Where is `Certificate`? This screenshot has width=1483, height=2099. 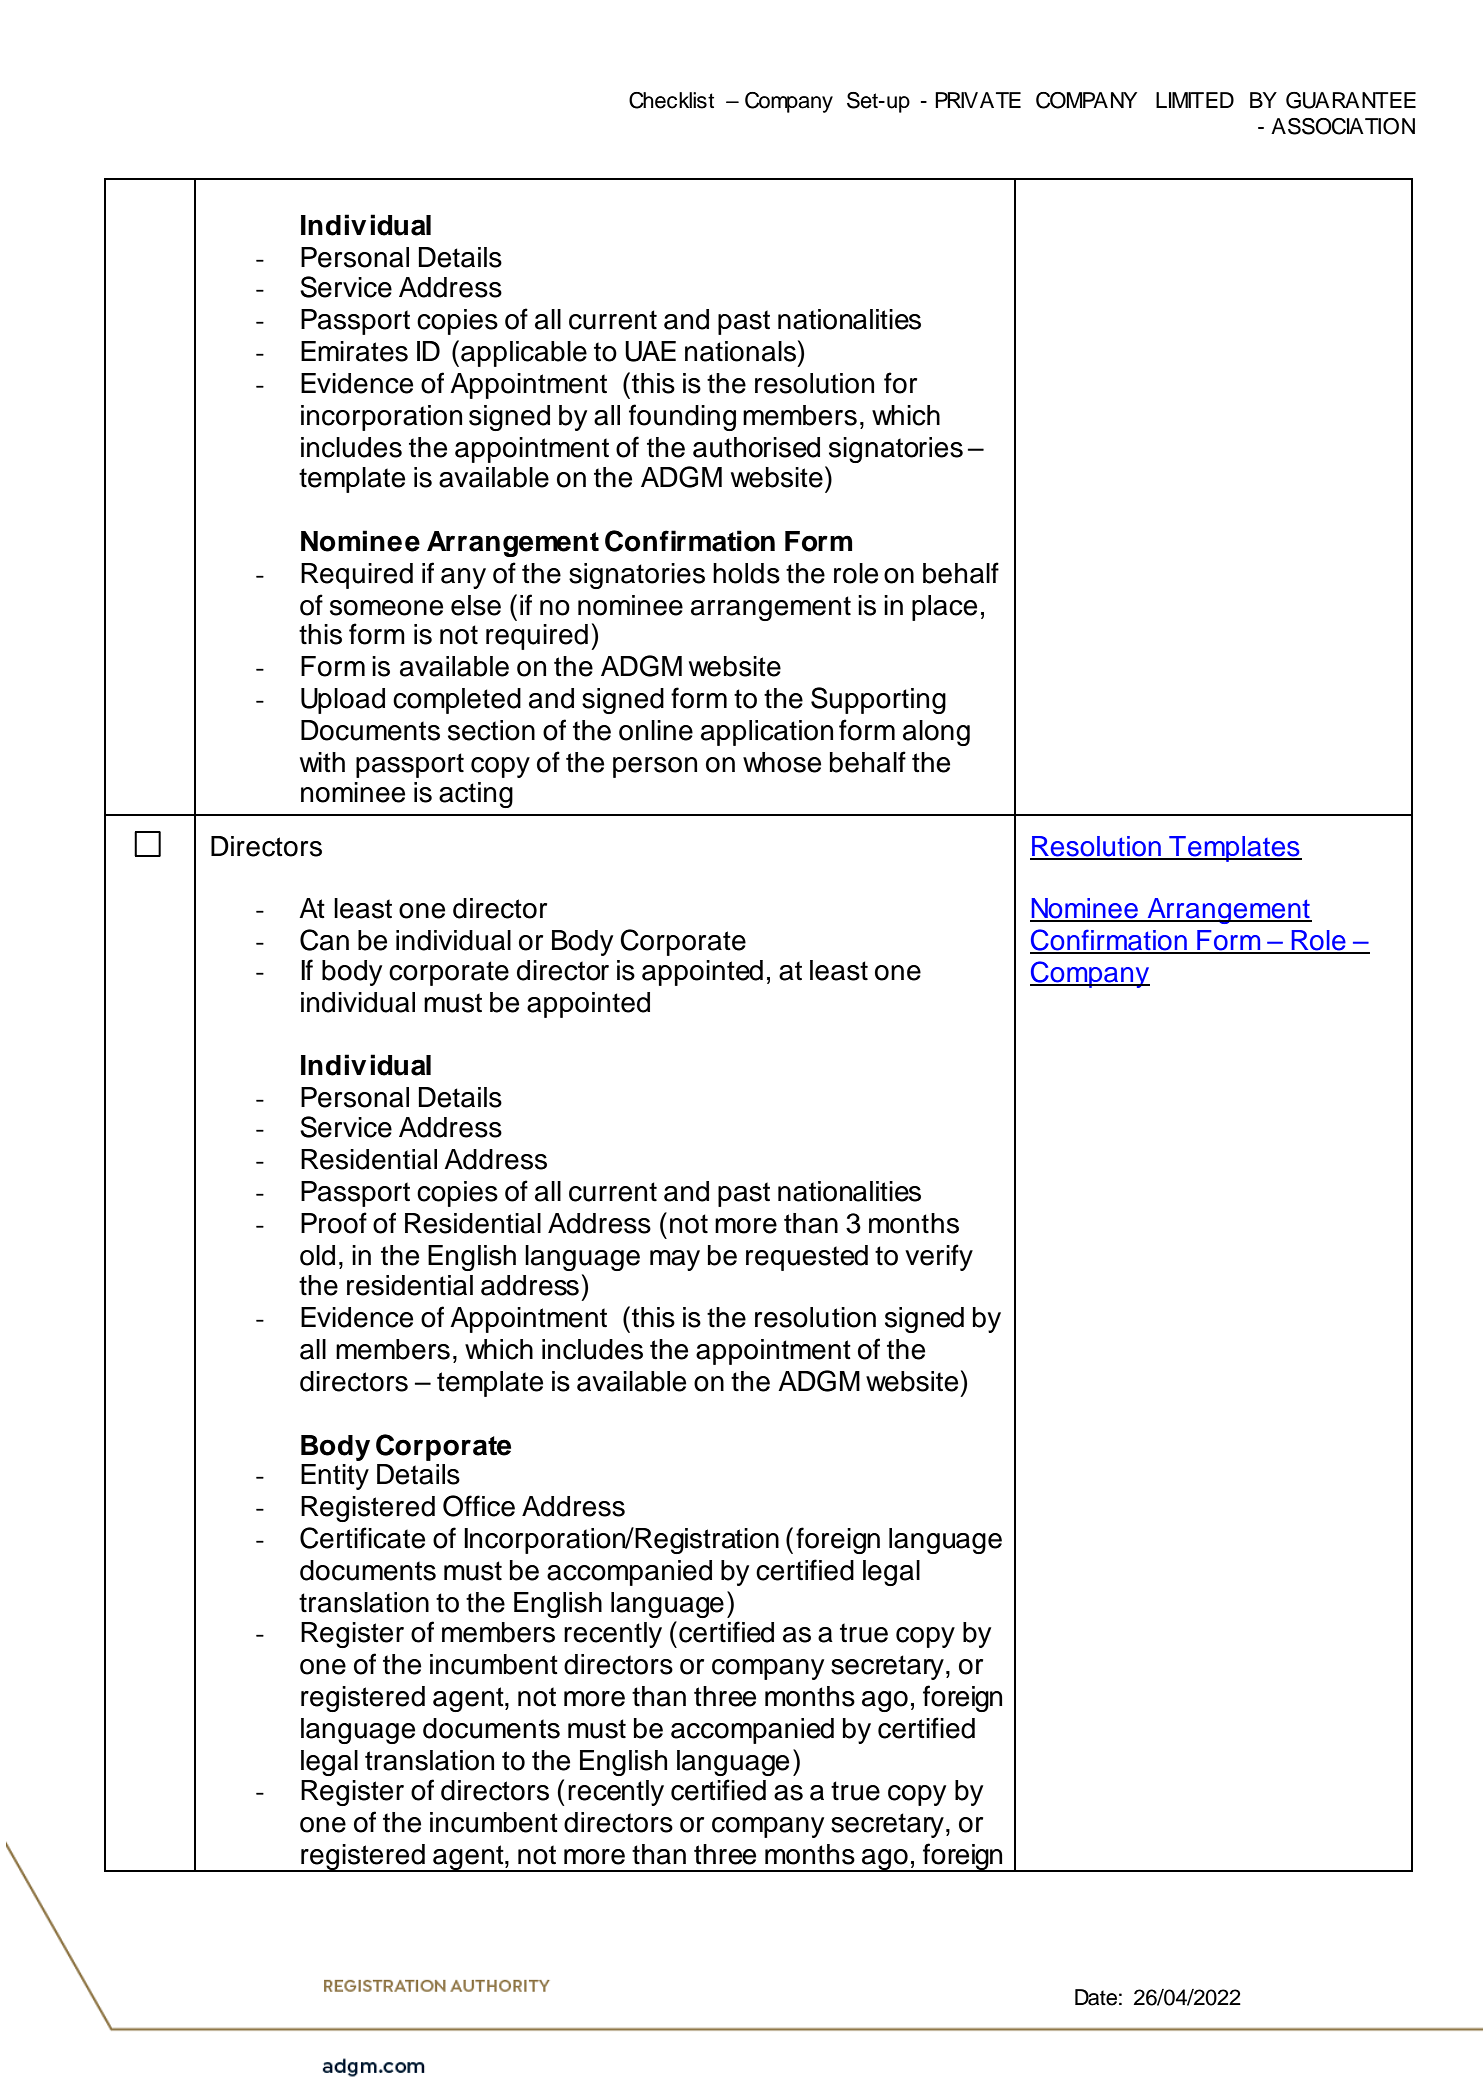
Certificate is located at coordinates (362, 1538).
